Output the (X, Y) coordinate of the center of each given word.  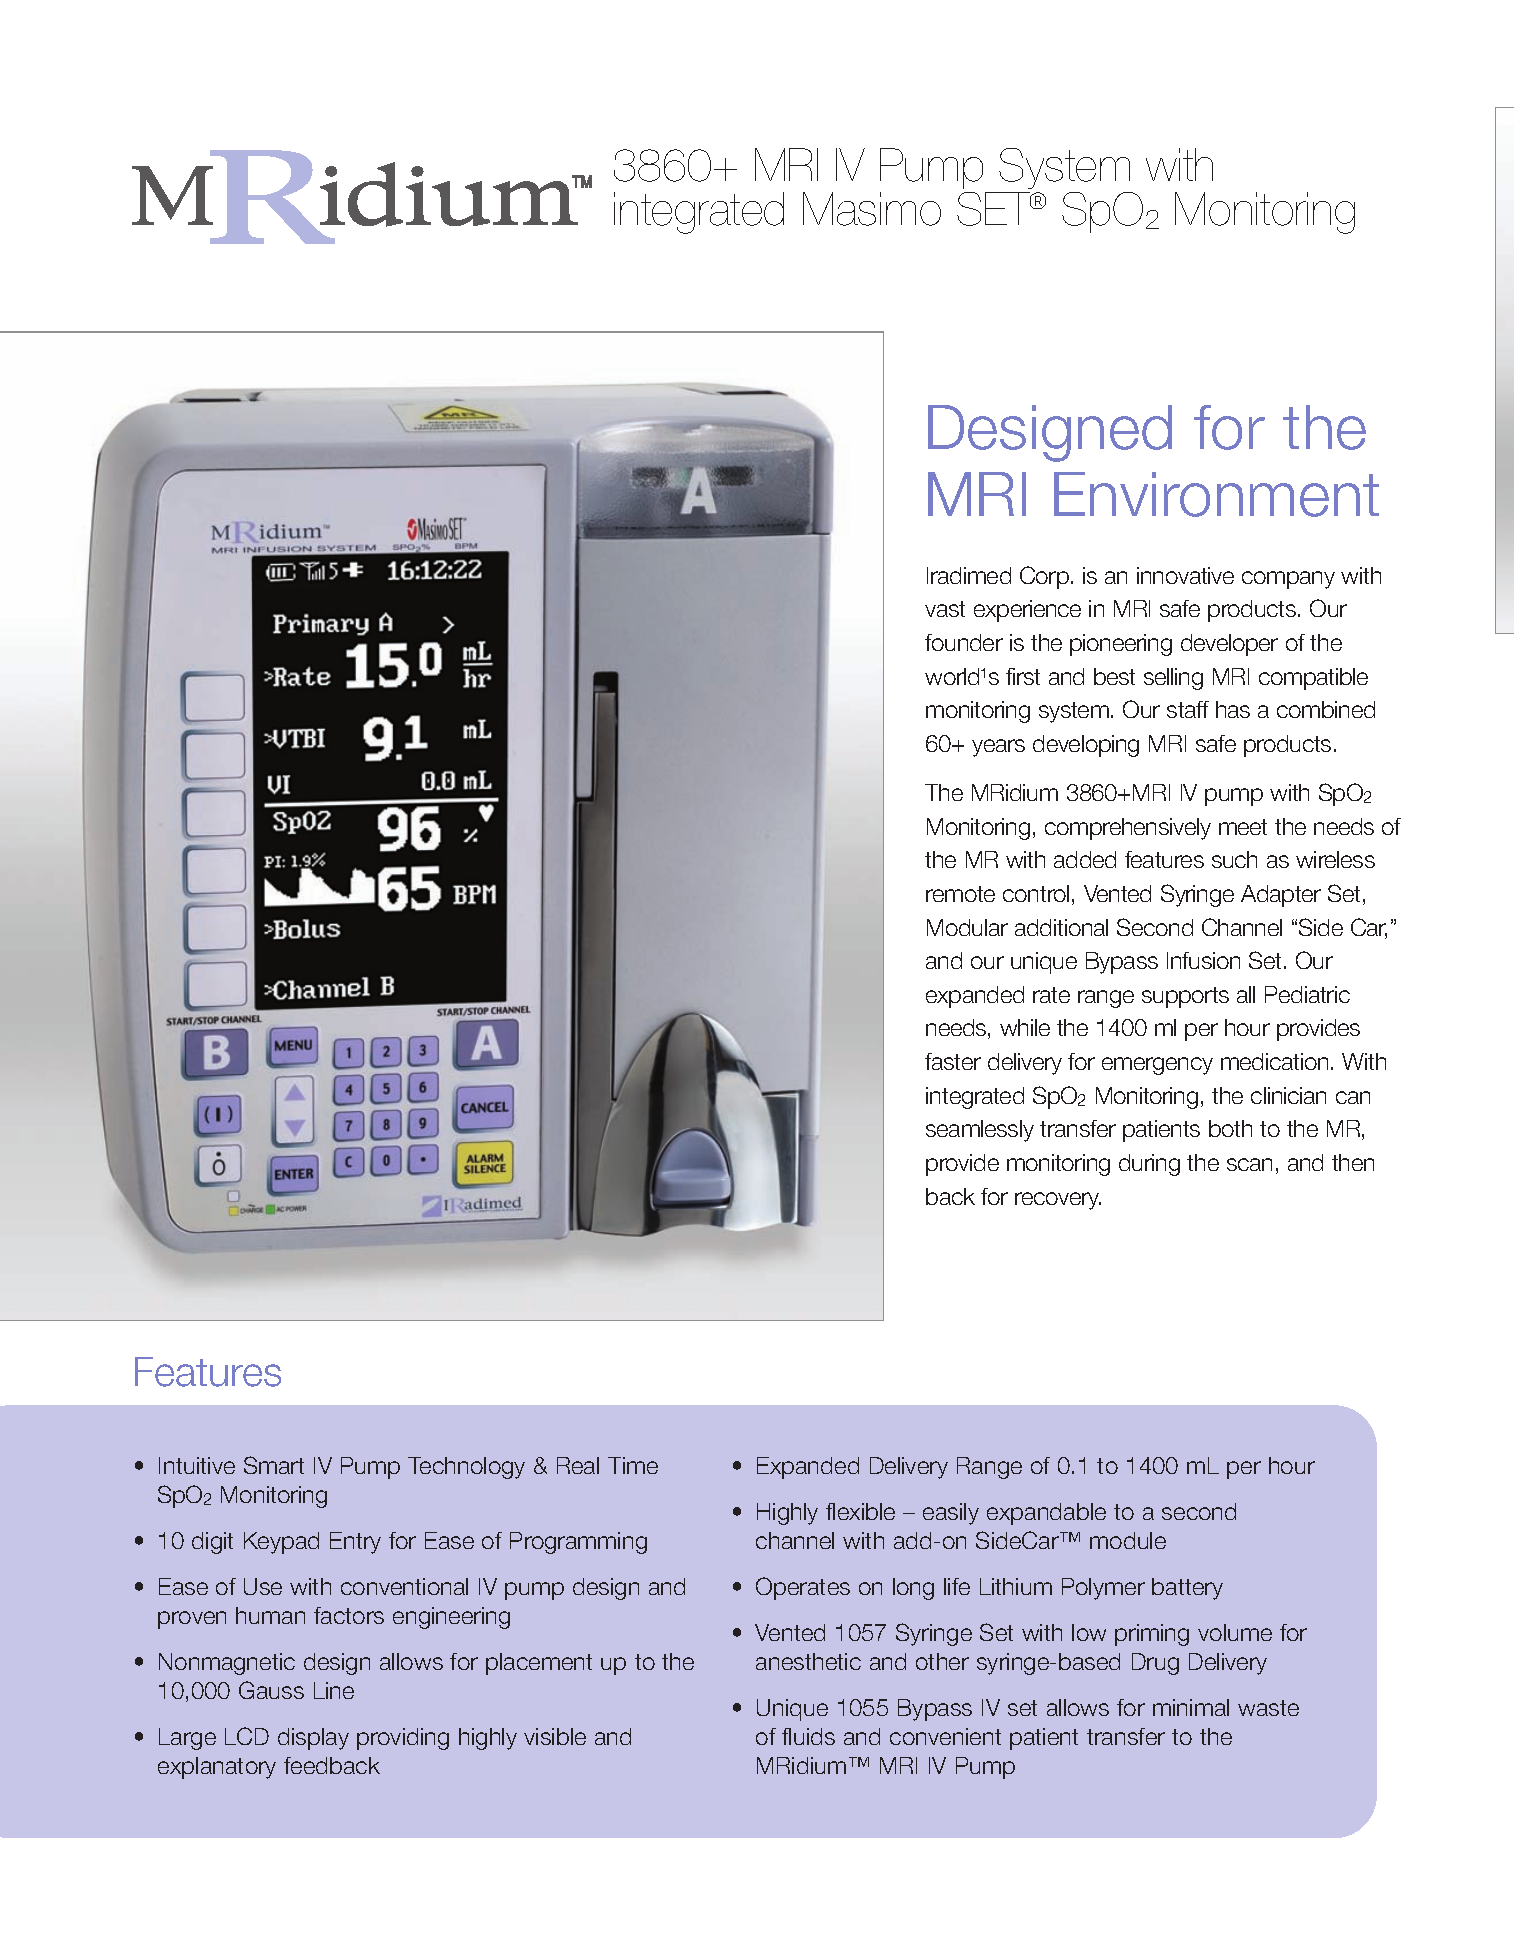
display (313, 1739)
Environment (1216, 494)
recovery (1058, 1201)
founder (964, 642)
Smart (274, 1465)
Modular (967, 927)
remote (960, 894)
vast (945, 609)
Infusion (1203, 960)
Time (633, 1465)
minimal (1191, 1707)
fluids (808, 1736)
